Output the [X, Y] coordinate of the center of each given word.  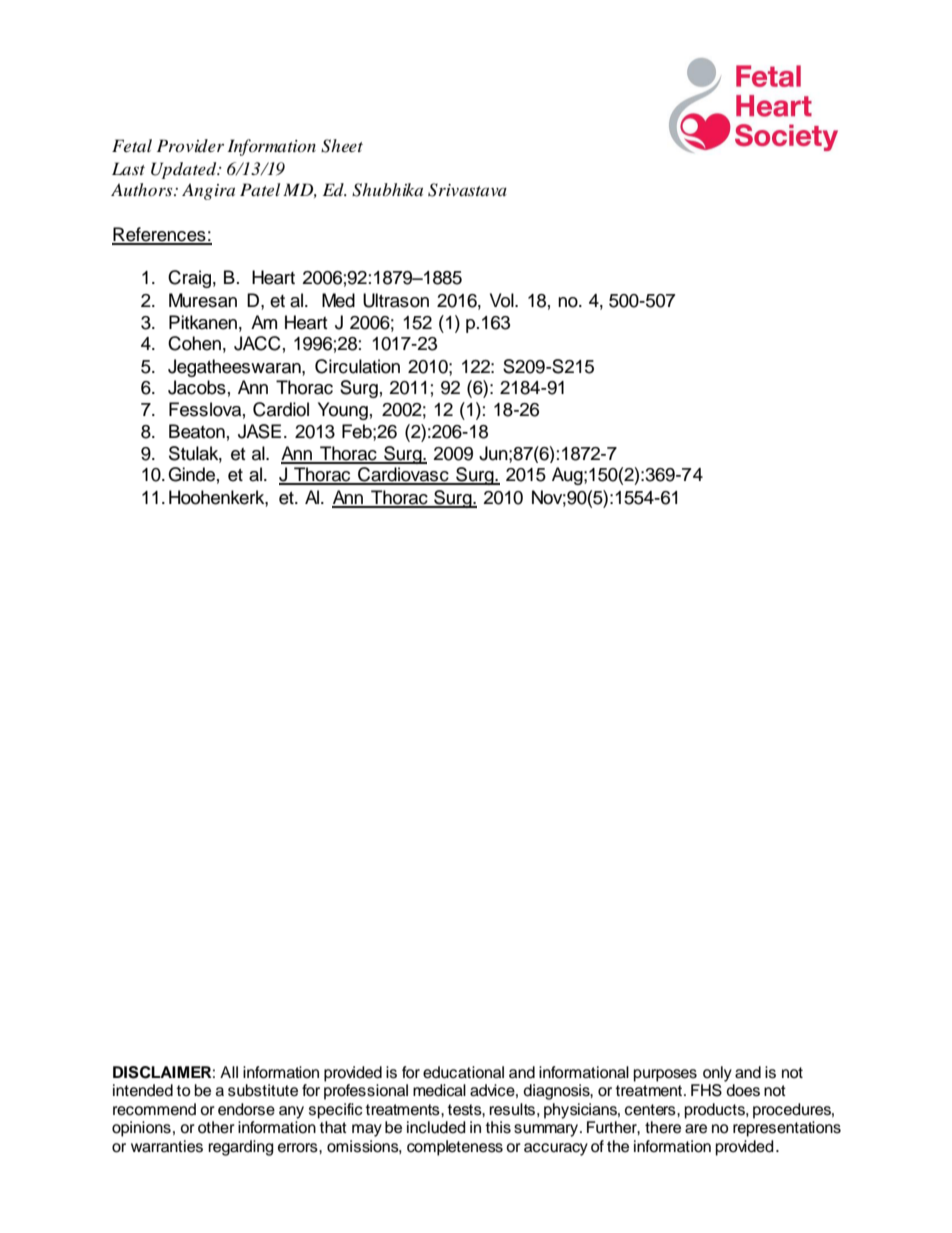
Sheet [342, 146]
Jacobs [197, 387]
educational [463, 1072]
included [436, 1127]
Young [343, 411]
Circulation [357, 366]
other [216, 1127]
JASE [259, 431]
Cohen [194, 343]
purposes [665, 1075]
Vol [503, 300]
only [717, 1074]
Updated [185, 170]
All [229, 1072]
